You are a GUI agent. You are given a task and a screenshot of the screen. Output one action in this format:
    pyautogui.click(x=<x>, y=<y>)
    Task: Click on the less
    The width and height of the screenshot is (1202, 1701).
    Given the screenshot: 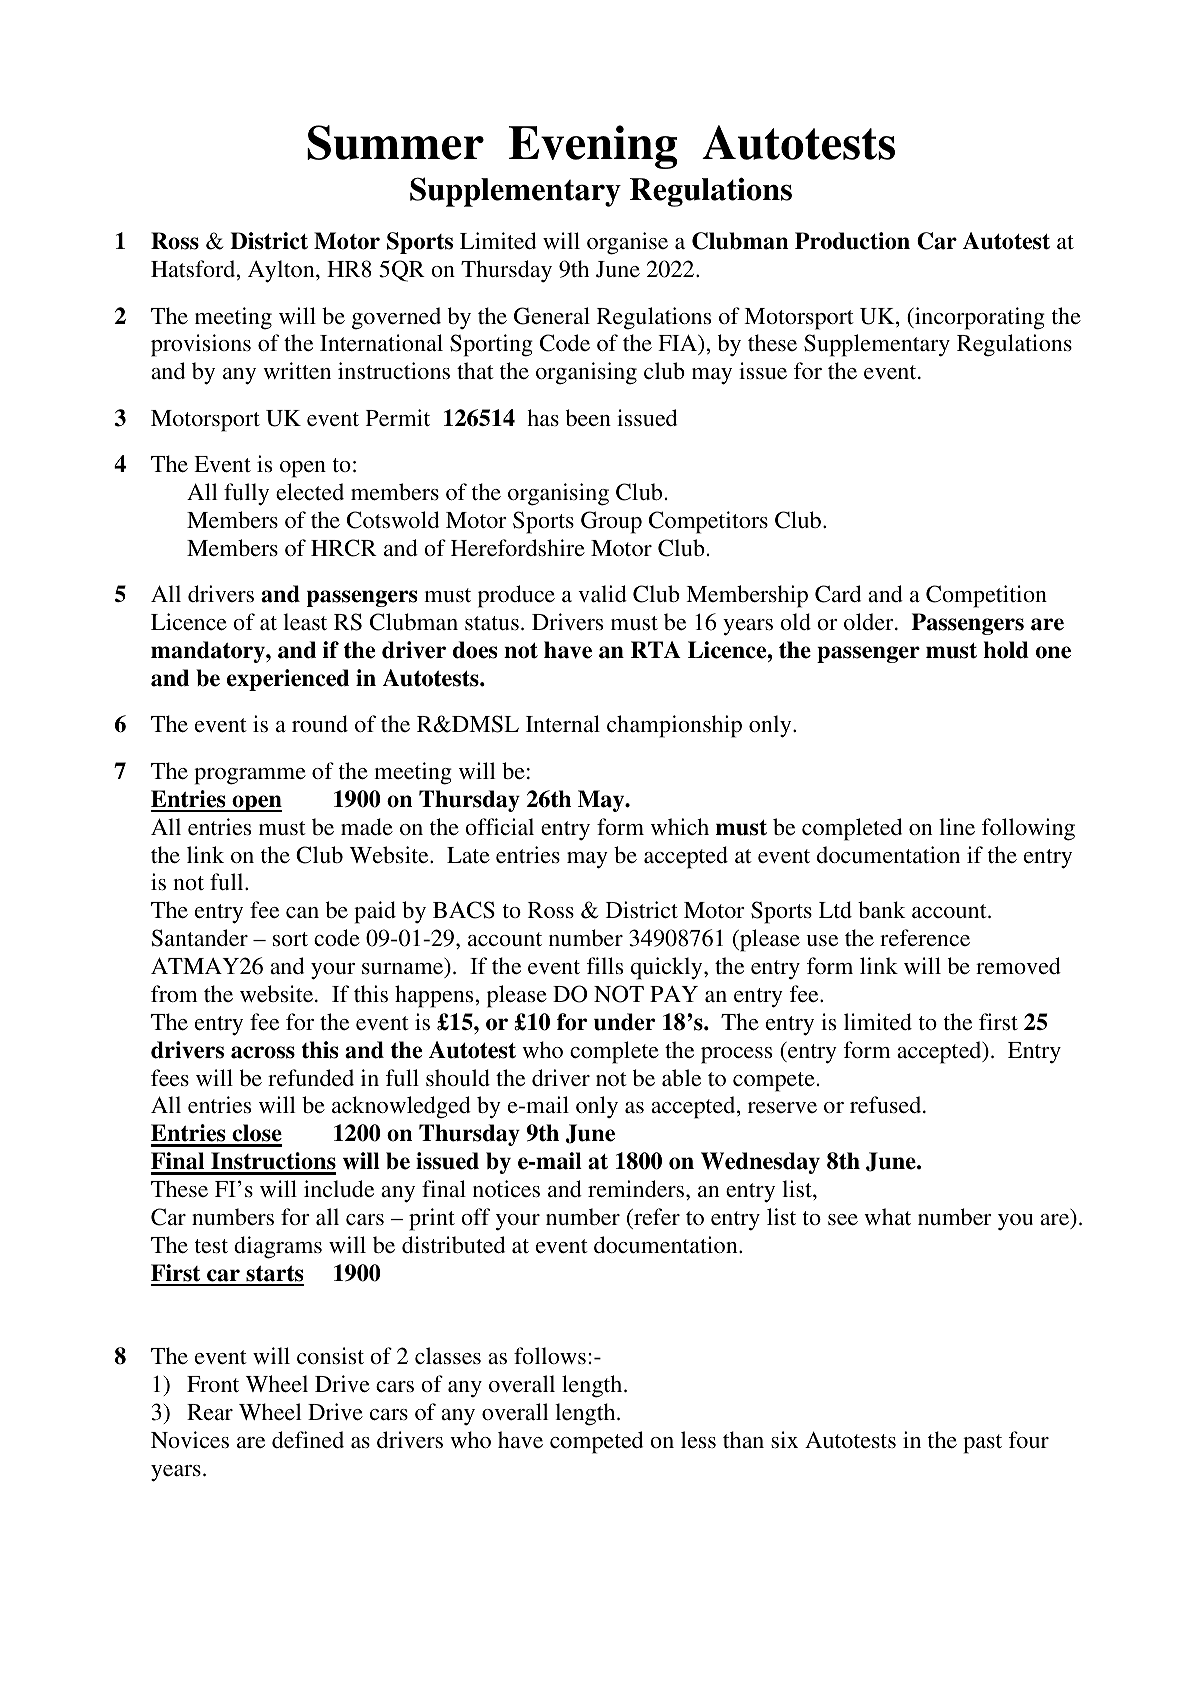 What is the action you would take?
    pyautogui.click(x=698, y=1439)
